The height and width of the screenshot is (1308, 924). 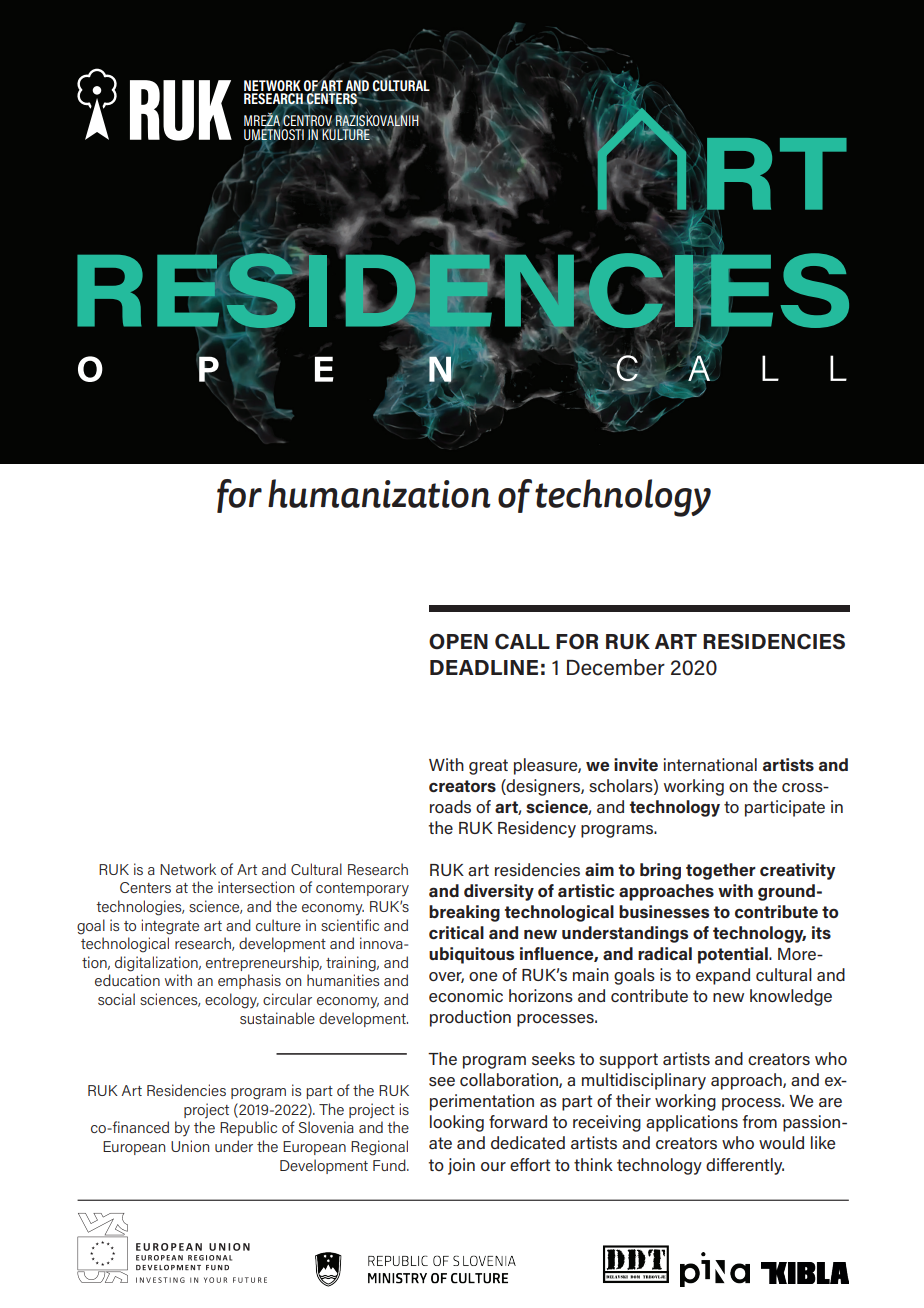 I want to click on December, so click(x=616, y=667).
